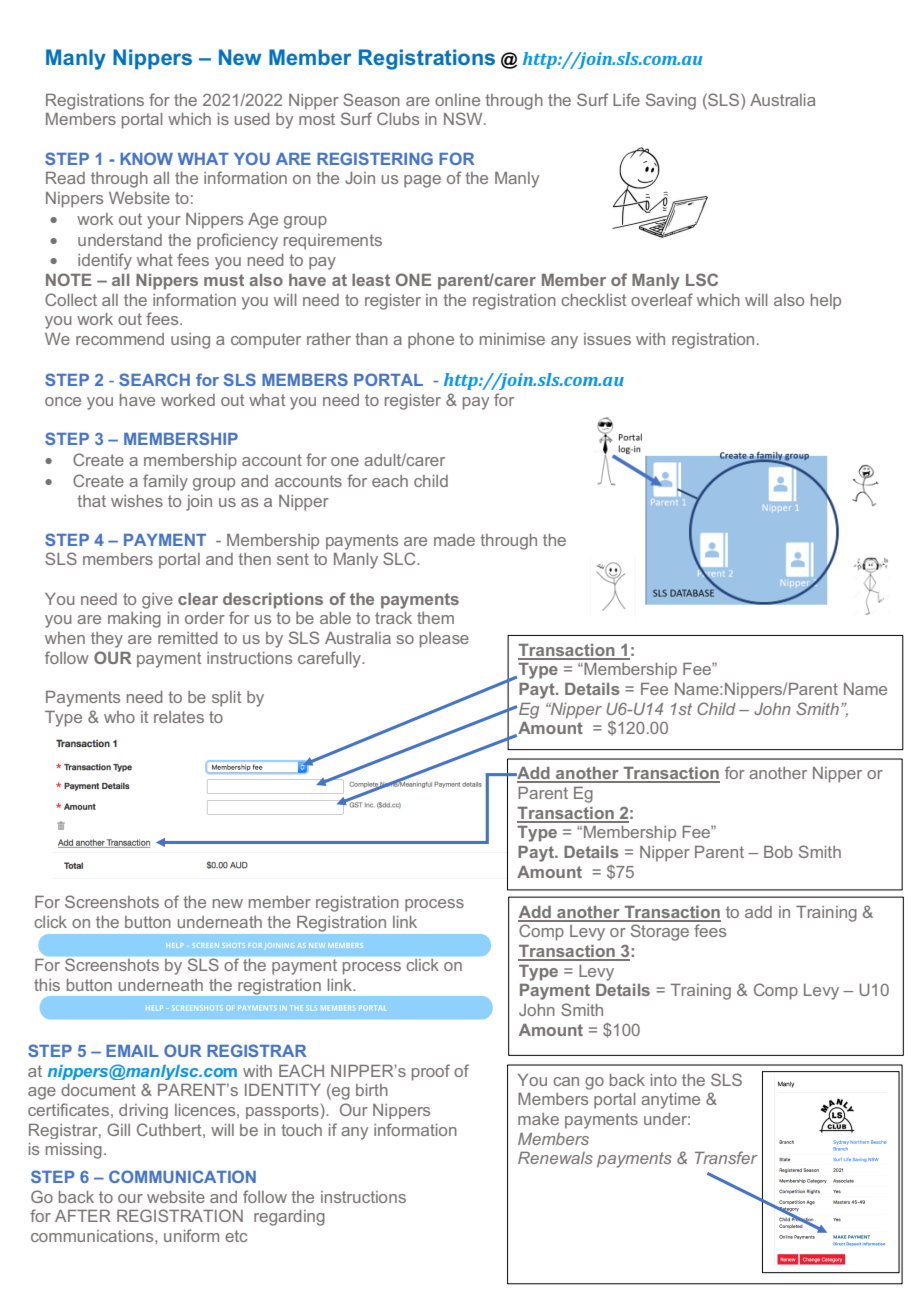 This screenshot has height=1308, width=924. I want to click on proof, so click(431, 1072).
